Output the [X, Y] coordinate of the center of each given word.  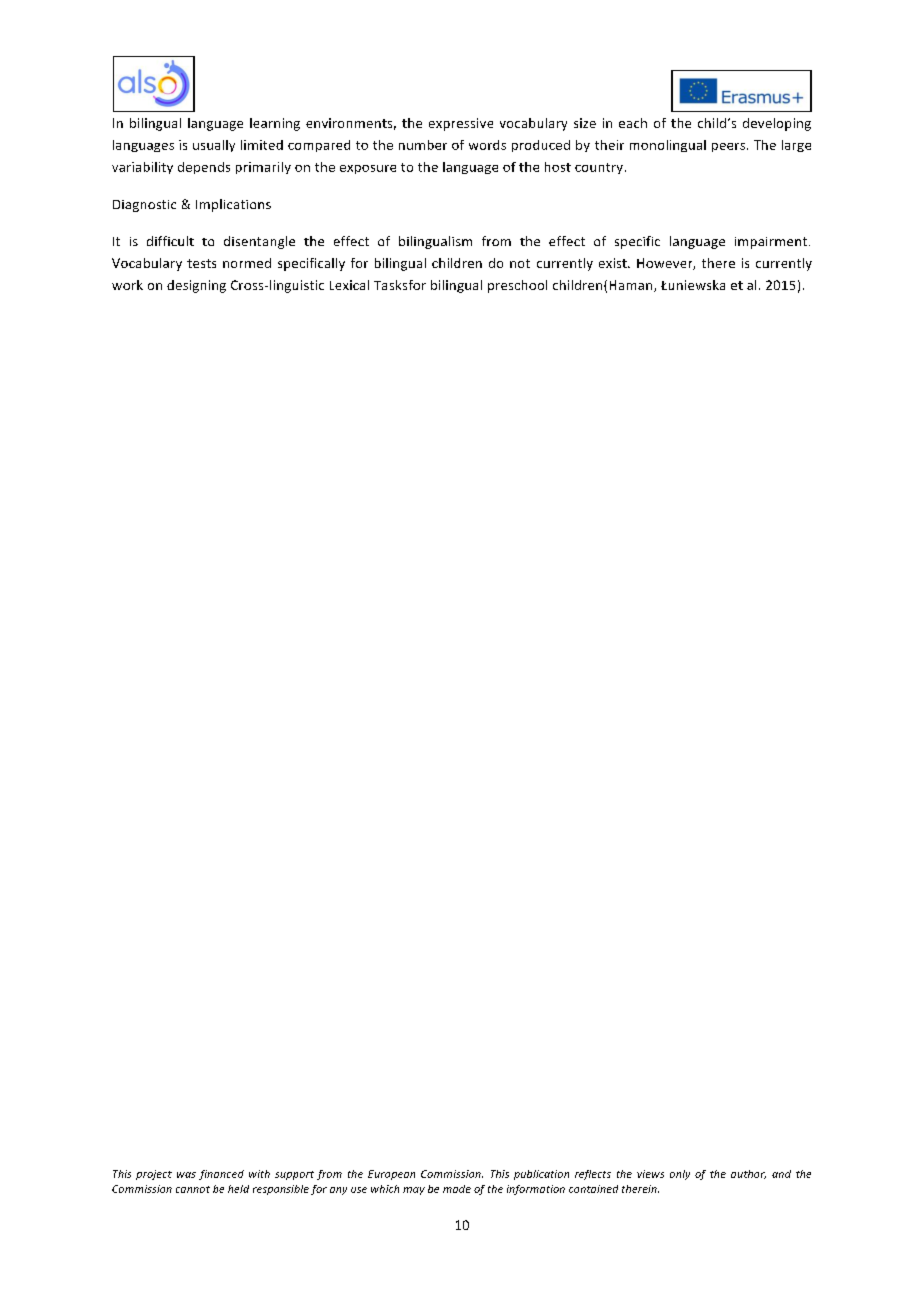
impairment [772, 243]
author [748, 1174]
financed [221, 1175]
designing [196, 286]
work [127, 285]
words [487, 145]
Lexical [349, 285]
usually [214, 146]
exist [614, 263]
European [391, 1175]
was [186, 1175]
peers [730, 147]
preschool [517, 286]
